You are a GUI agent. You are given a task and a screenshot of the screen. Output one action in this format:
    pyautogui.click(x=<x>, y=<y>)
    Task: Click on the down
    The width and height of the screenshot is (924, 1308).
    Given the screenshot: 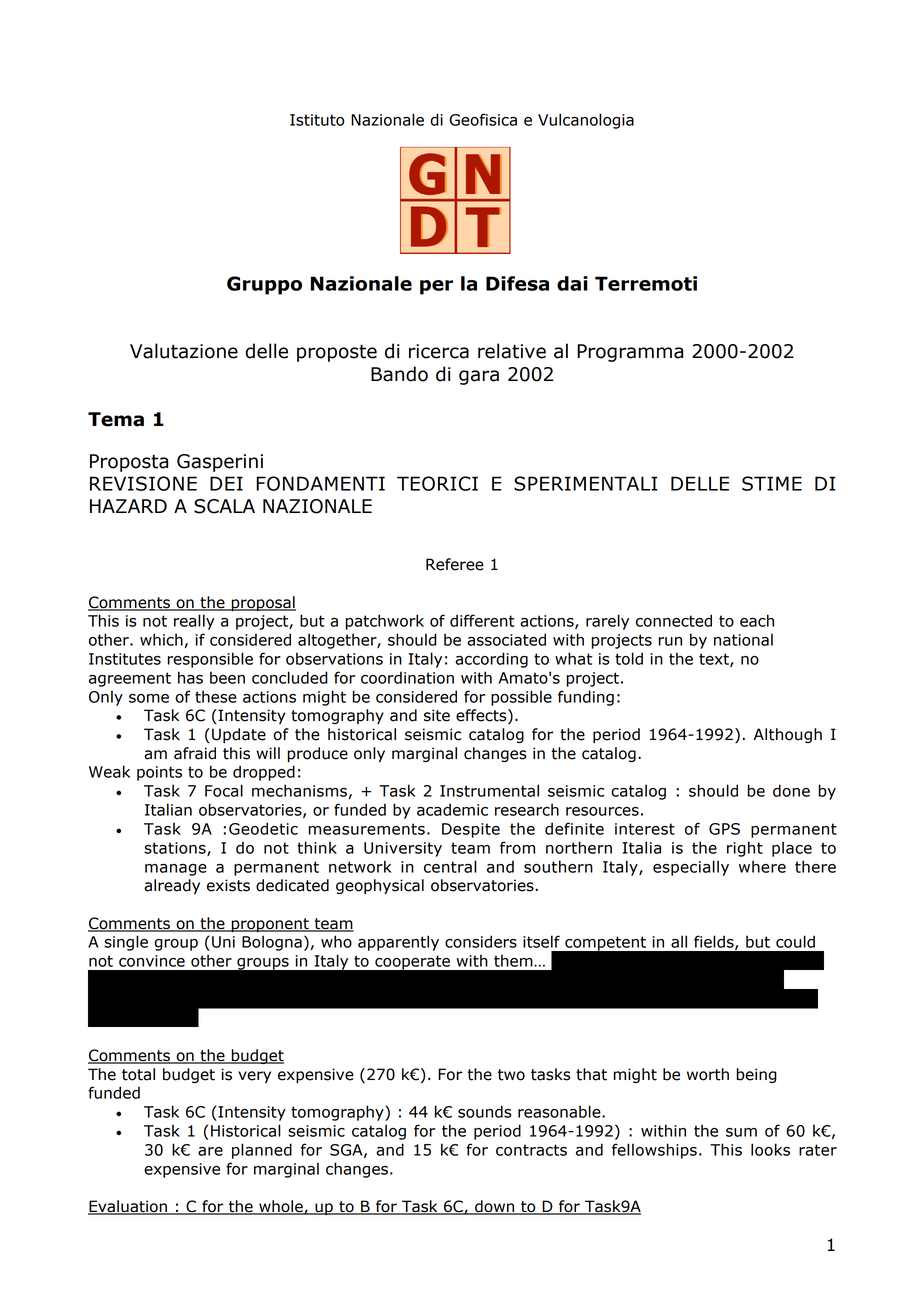 What is the action you would take?
    pyautogui.click(x=495, y=1207)
